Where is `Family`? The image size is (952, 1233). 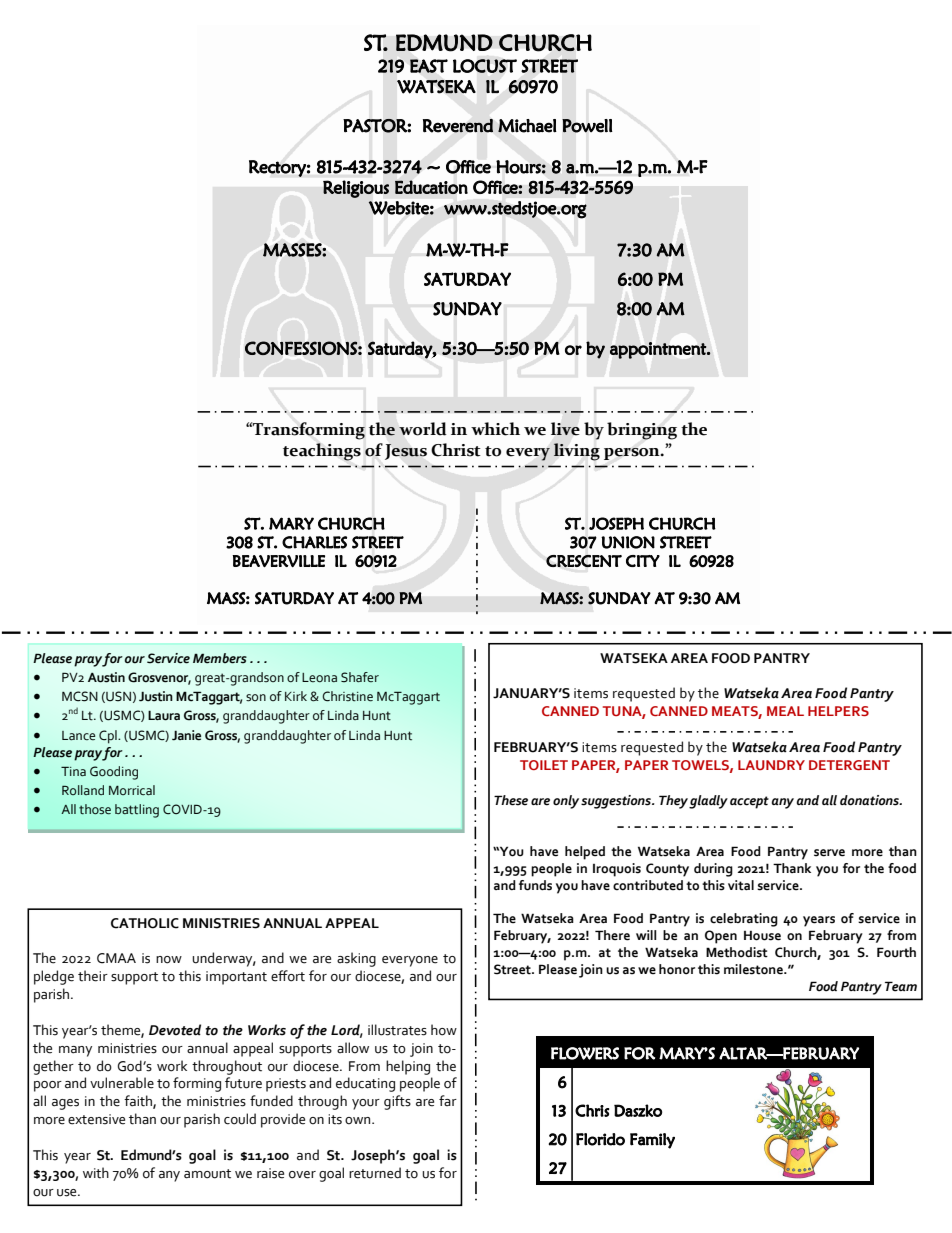
Family is located at coordinates (652, 1141).
